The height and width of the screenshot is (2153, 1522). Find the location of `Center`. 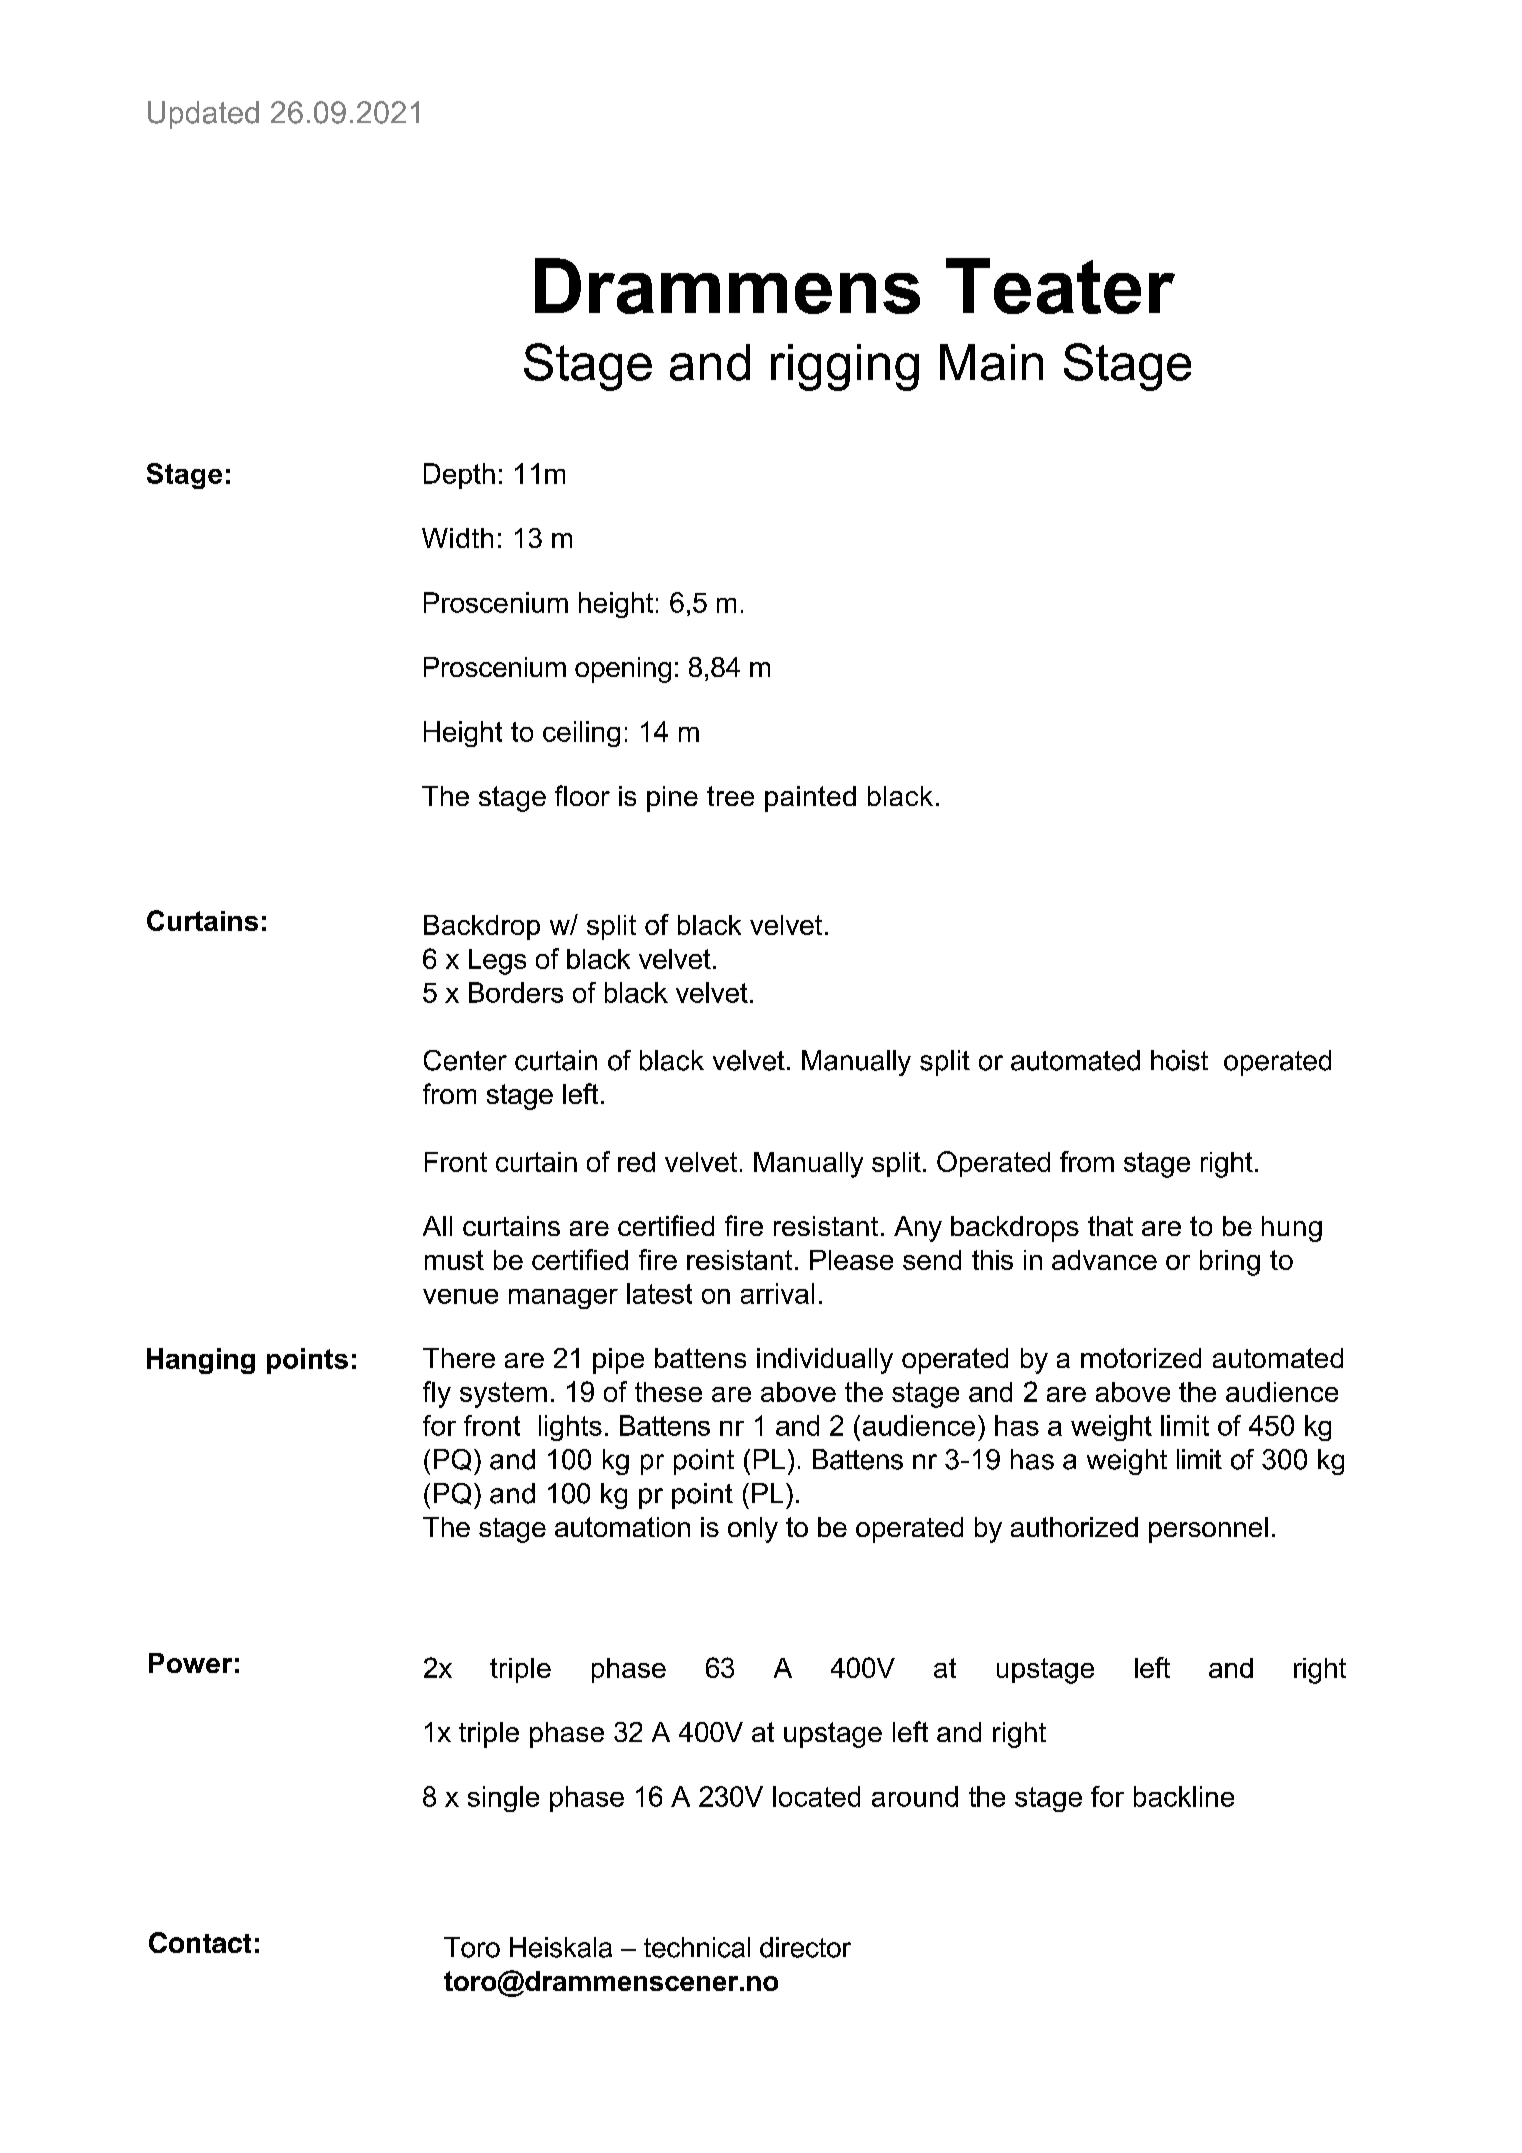

Center is located at coordinates (465, 1060).
